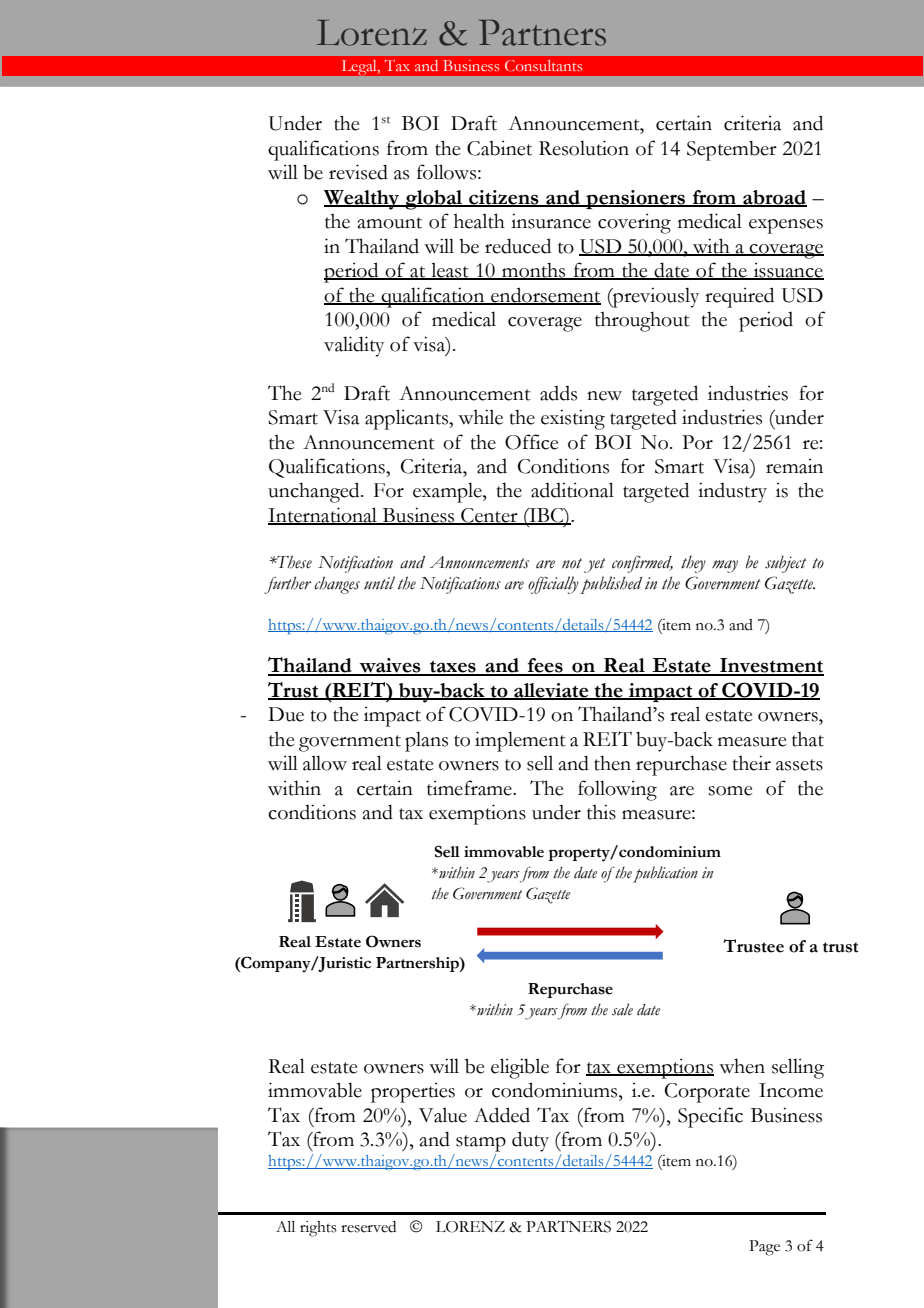  I want to click on September, so click(732, 151).
